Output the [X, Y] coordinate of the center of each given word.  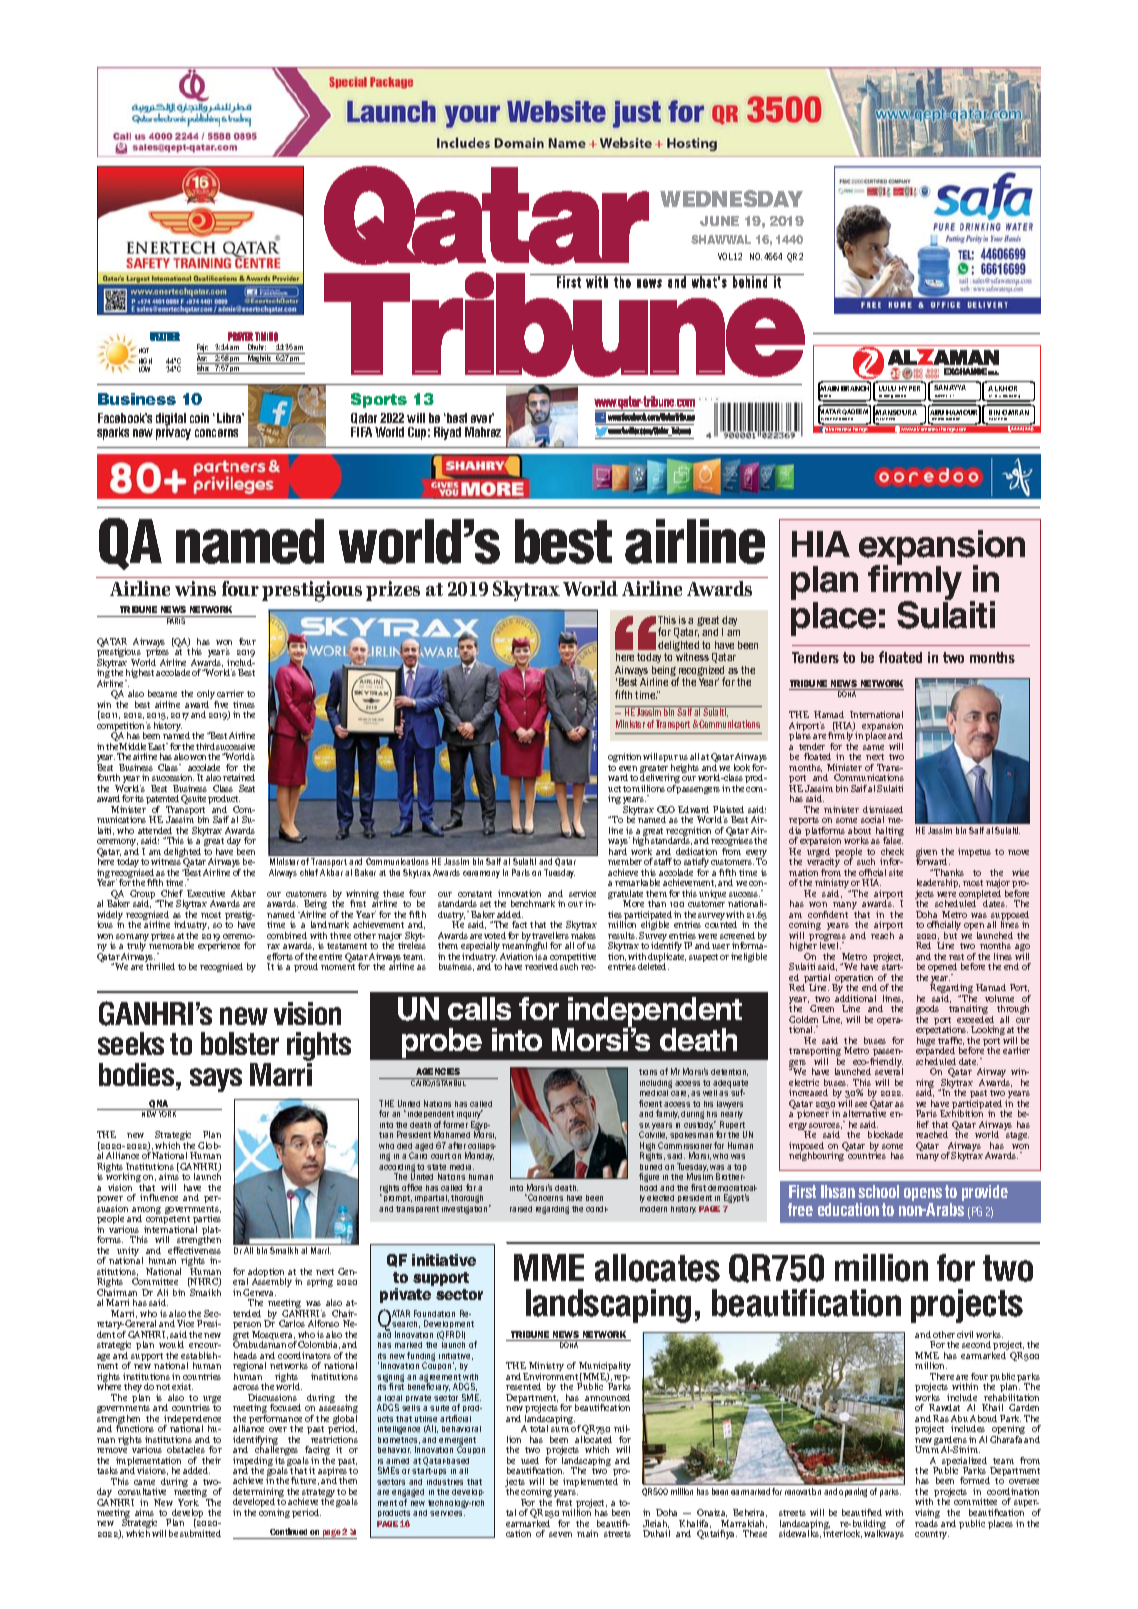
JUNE [719, 221]
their [211, 1460]
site [896, 872]
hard [618, 850]
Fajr [203, 349]
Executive [206, 893]
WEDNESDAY [731, 198]
